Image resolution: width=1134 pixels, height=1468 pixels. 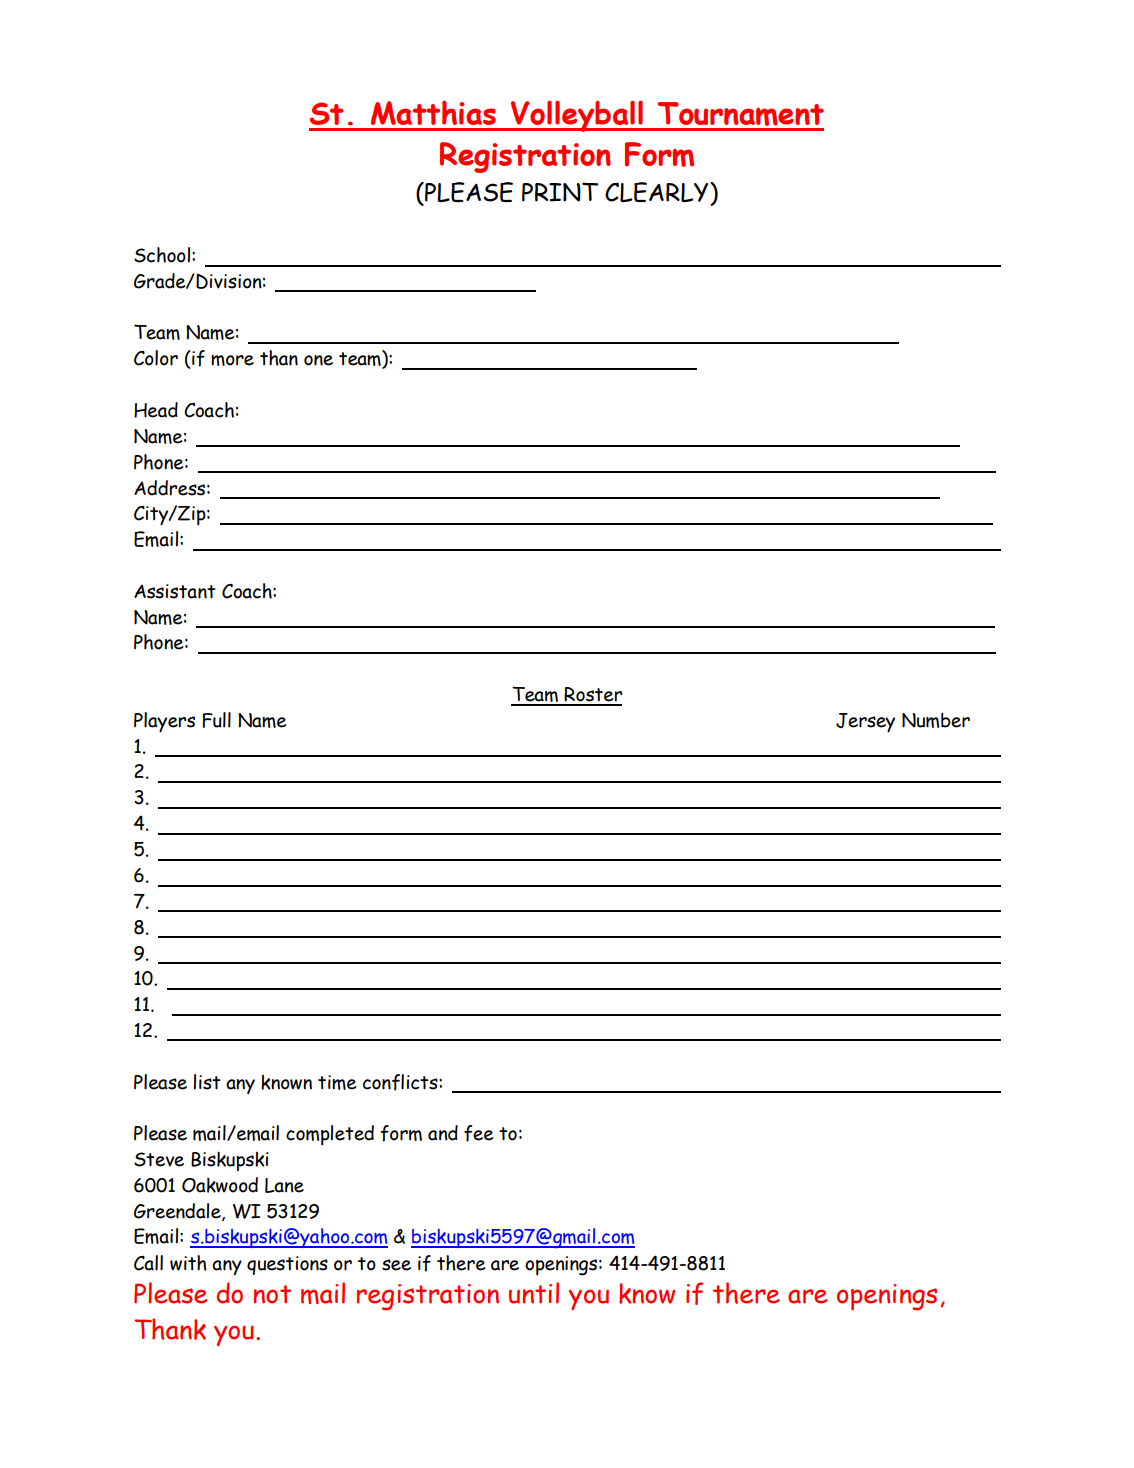 What do you see at coordinates (658, 192) in the screenshot?
I see `CLEARLY` at bounding box center [658, 192].
